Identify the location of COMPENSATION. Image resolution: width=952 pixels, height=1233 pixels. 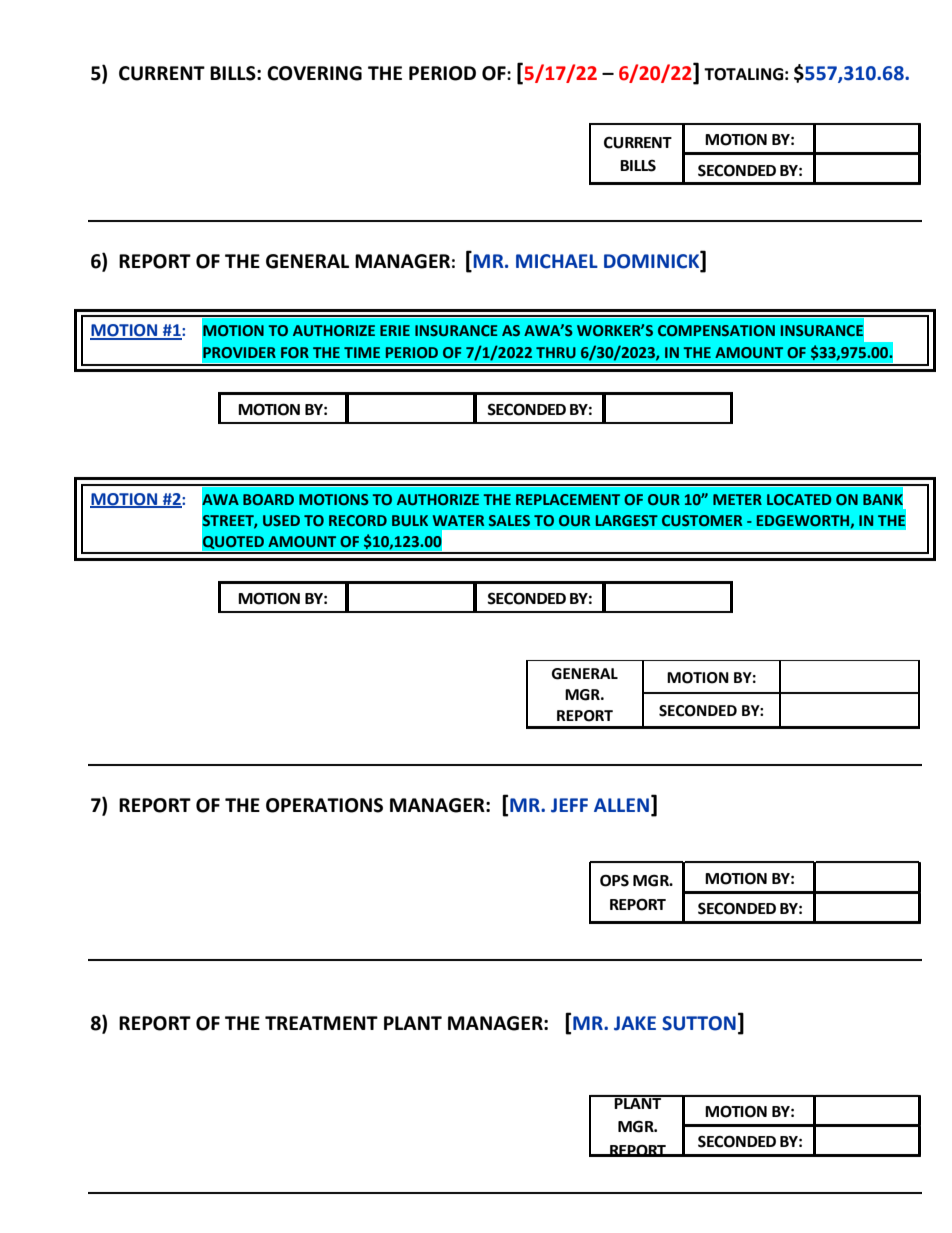
(716, 330).
